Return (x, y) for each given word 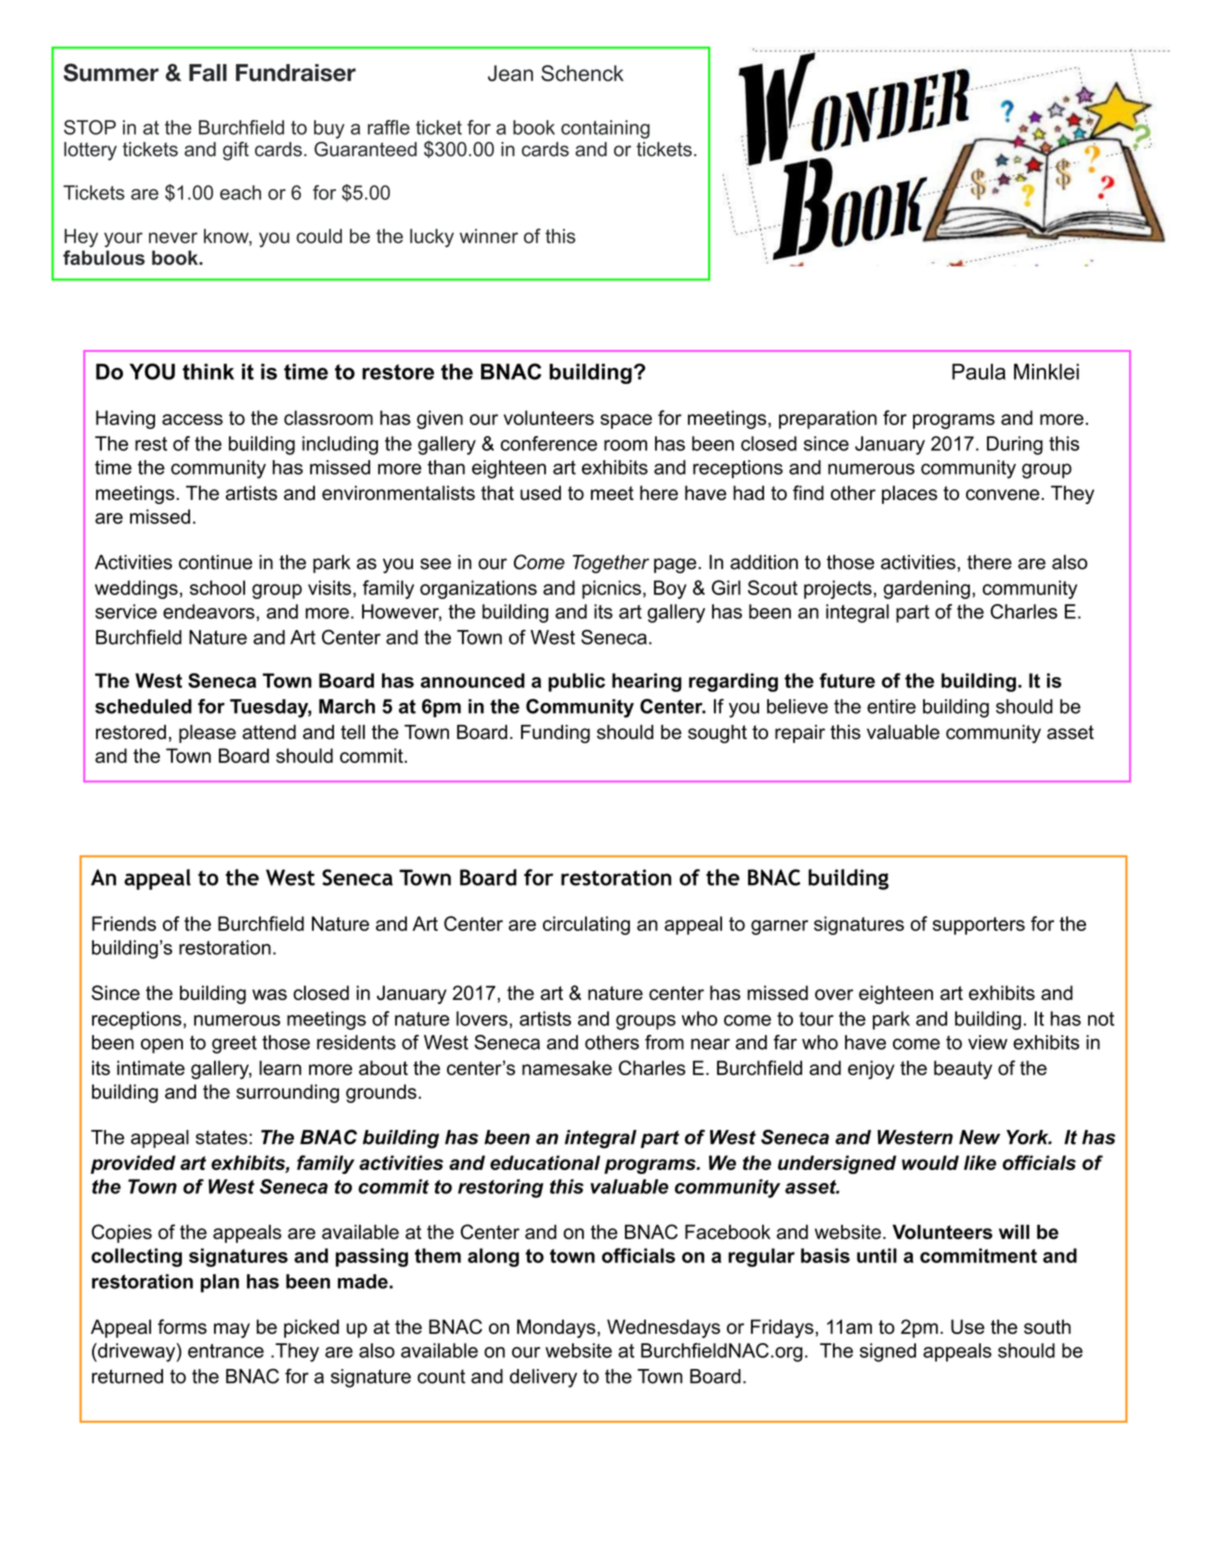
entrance (226, 1351)
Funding (555, 734)
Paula (979, 371)
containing (605, 129)
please (207, 734)
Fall (208, 73)
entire (891, 706)
